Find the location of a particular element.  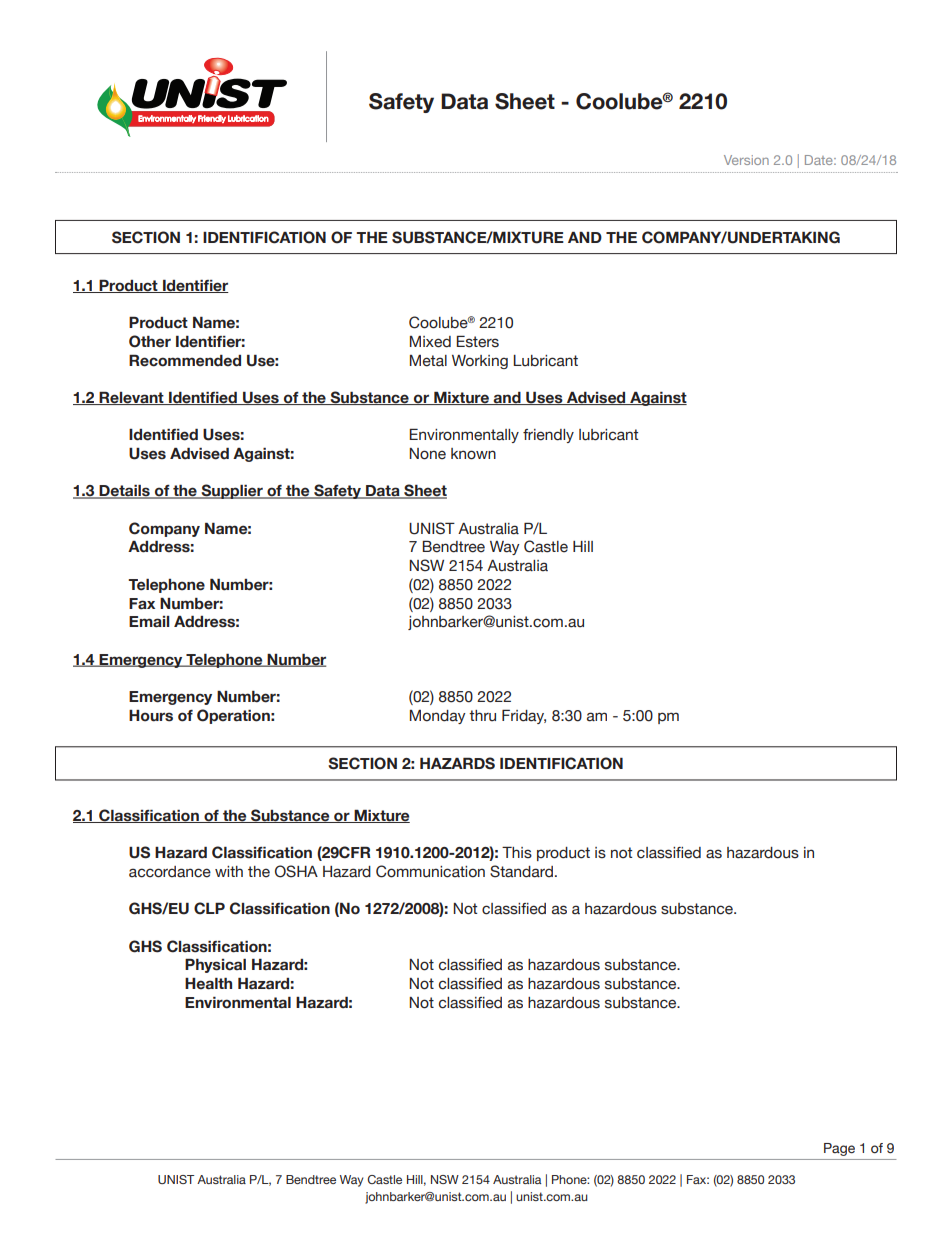

Esters is located at coordinates (477, 341).
